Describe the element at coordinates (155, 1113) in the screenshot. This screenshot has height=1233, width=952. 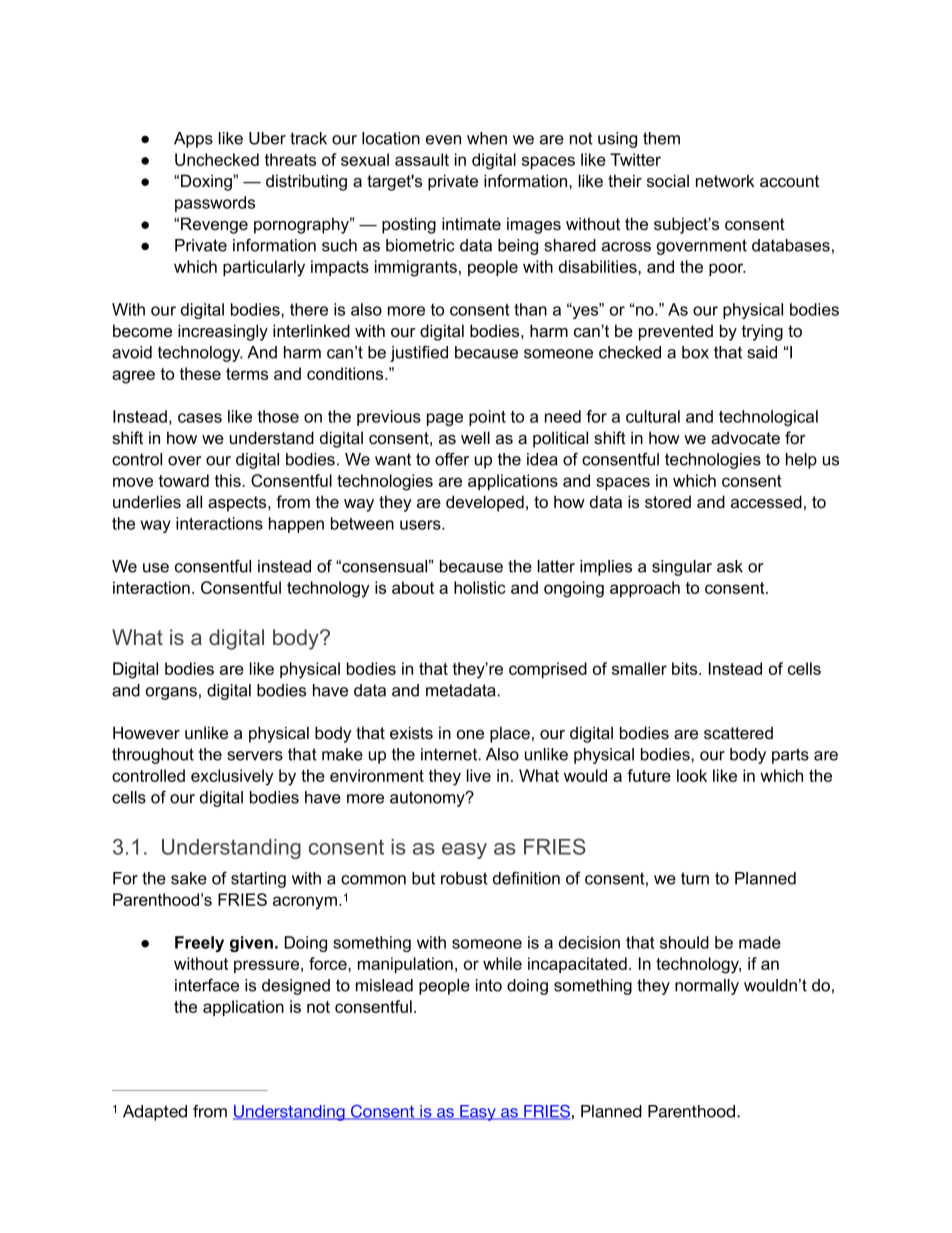
I see `Adapted` at that location.
